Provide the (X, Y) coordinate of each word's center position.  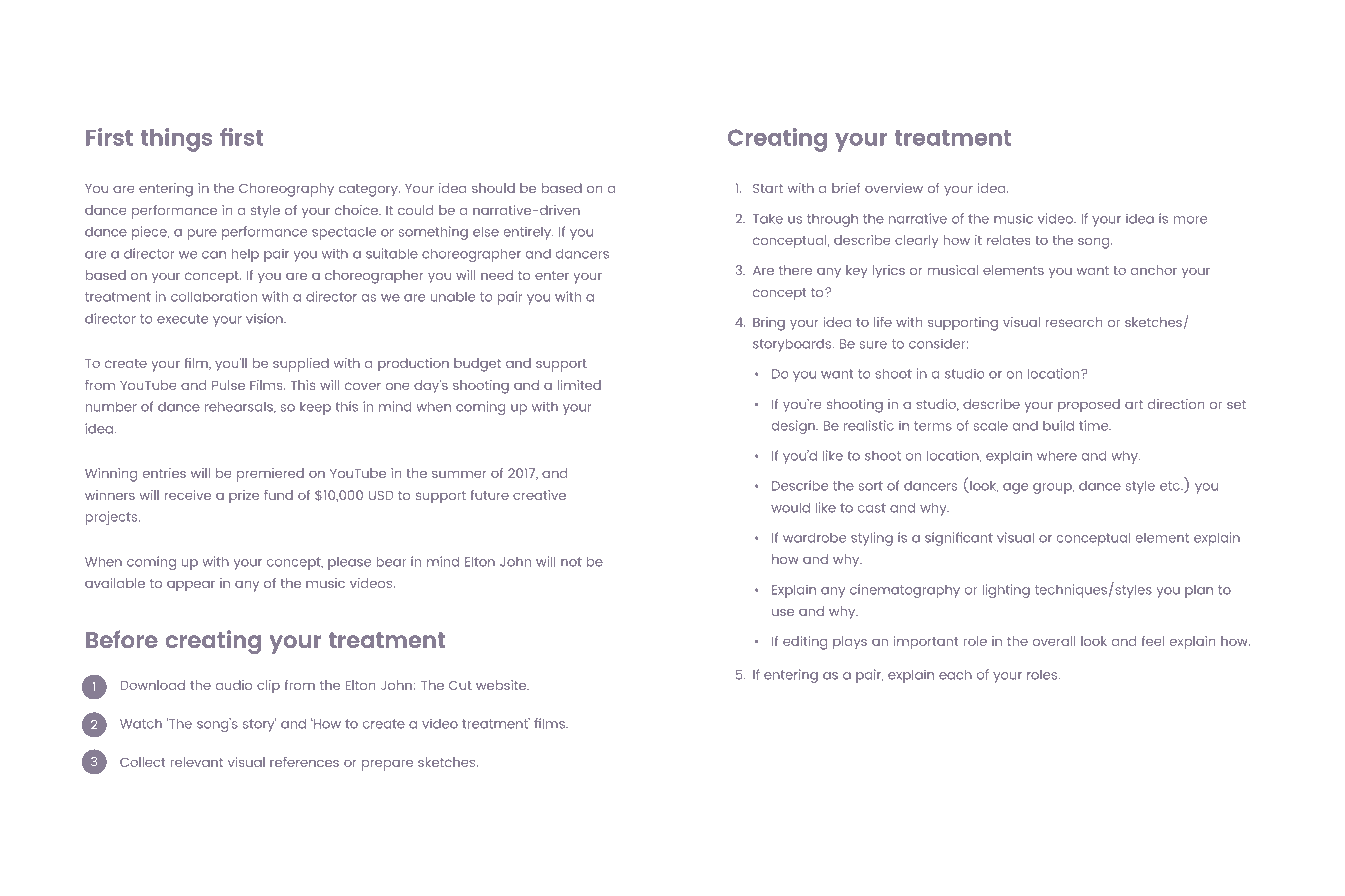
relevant (196, 762)
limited (579, 385)
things (176, 140)
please (349, 563)
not (571, 562)
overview (894, 188)
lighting (1006, 591)
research (1074, 322)
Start (768, 188)
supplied (301, 365)
